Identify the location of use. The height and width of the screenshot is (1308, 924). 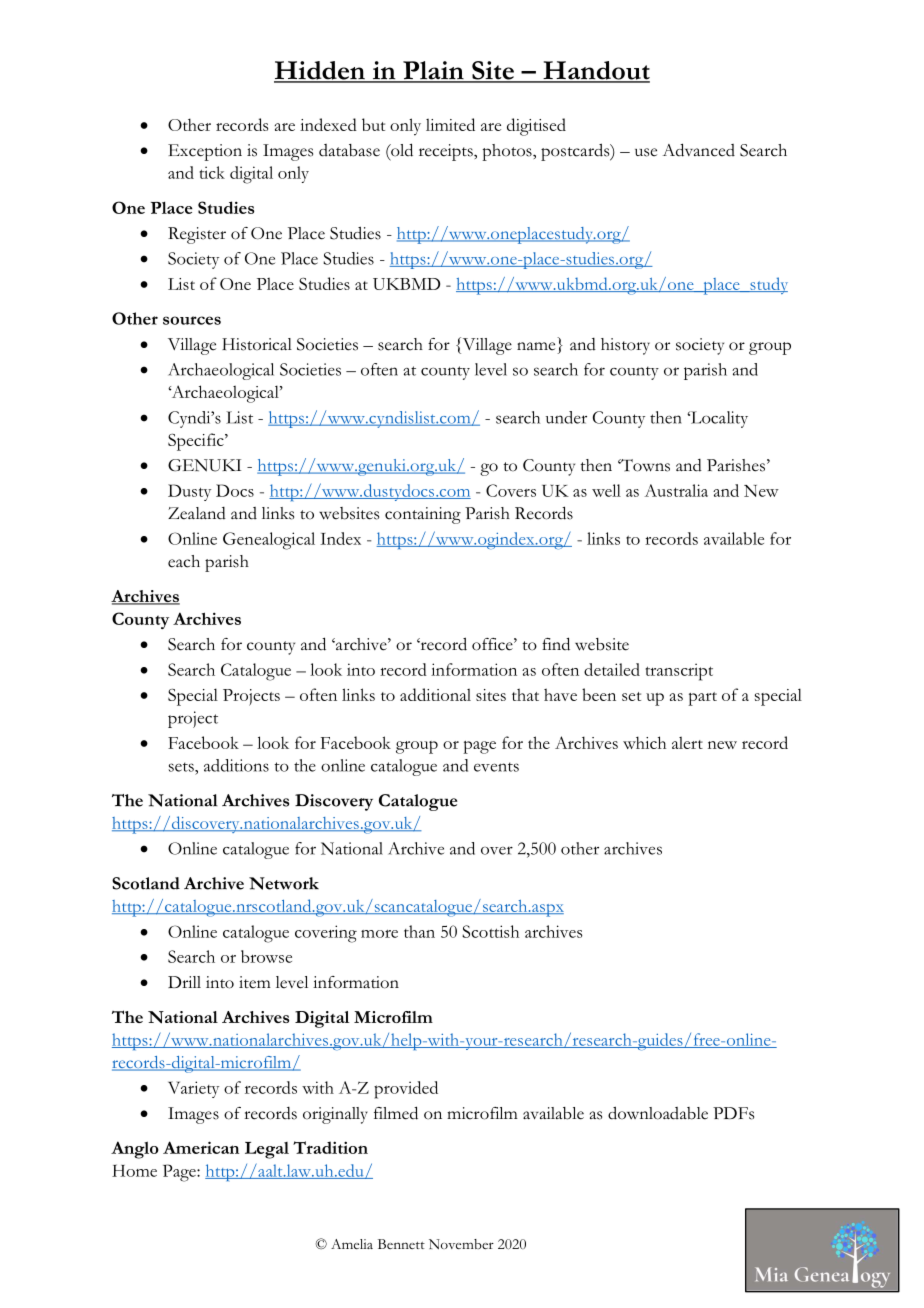
(646, 152).
